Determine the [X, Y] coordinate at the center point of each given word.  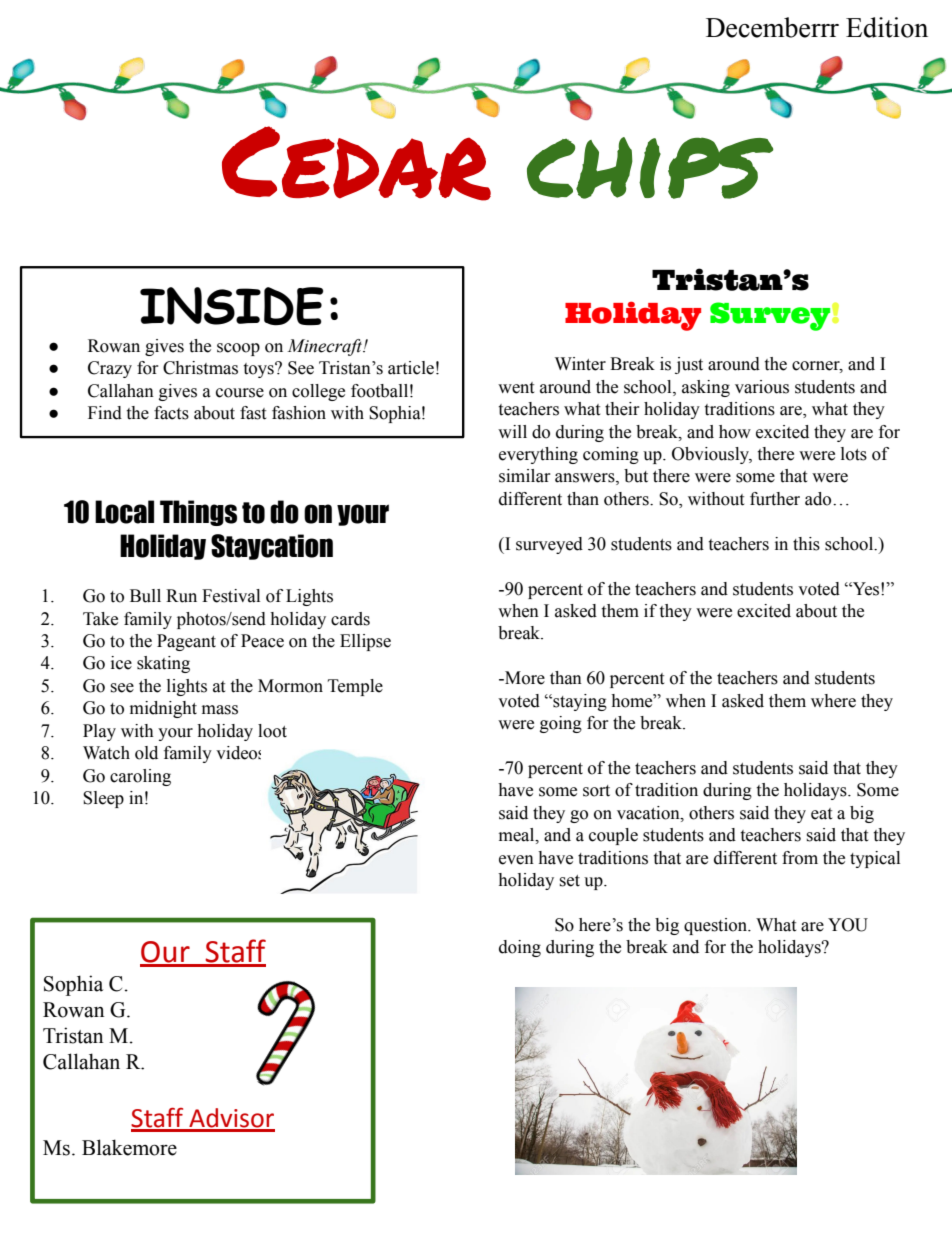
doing [520, 948]
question [717, 926]
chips [650, 168]
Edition [887, 27]
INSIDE [231, 306]
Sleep [103, 799]
